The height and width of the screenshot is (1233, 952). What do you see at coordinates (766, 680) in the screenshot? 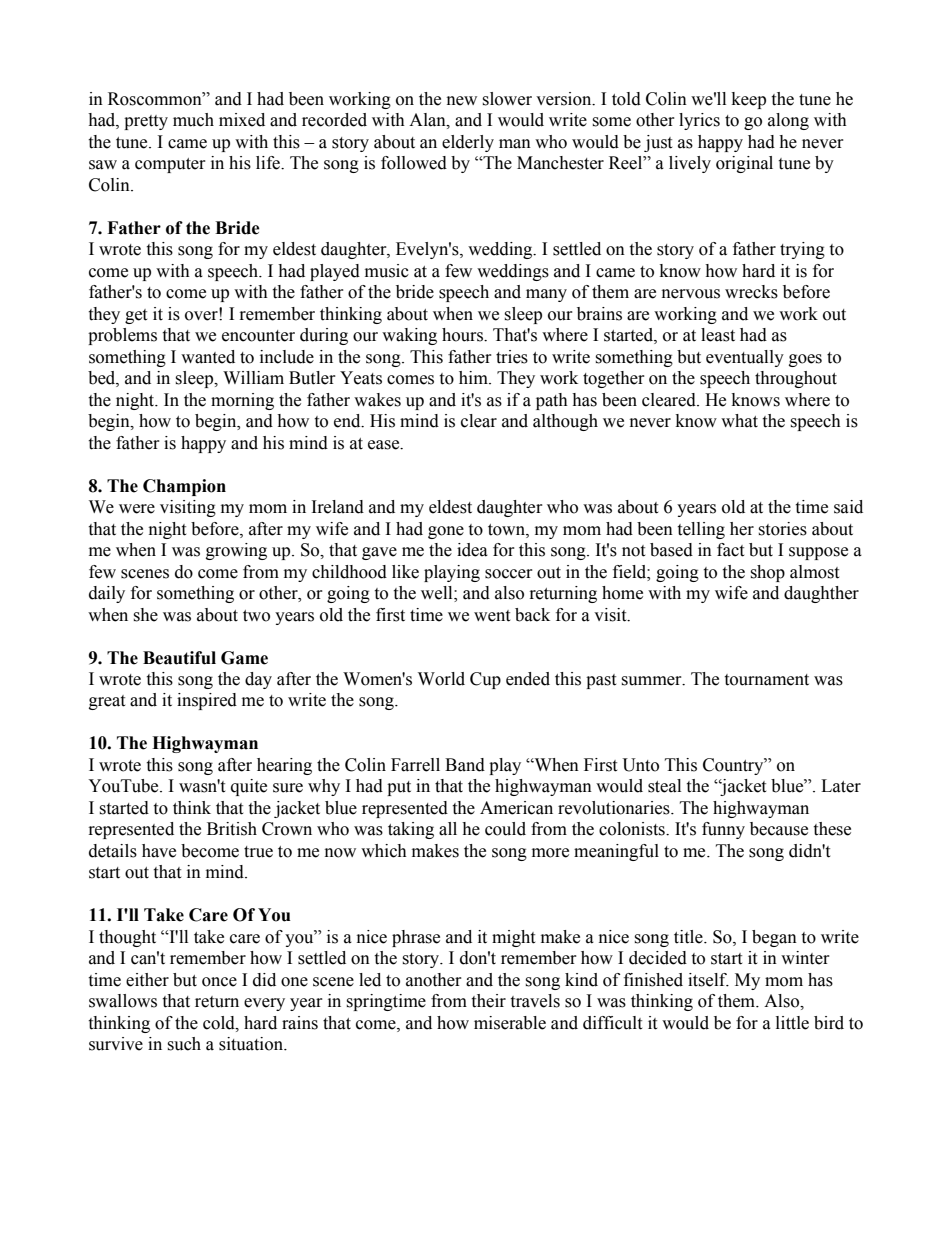
I see `tournament` at bounding box center [766, 680].
